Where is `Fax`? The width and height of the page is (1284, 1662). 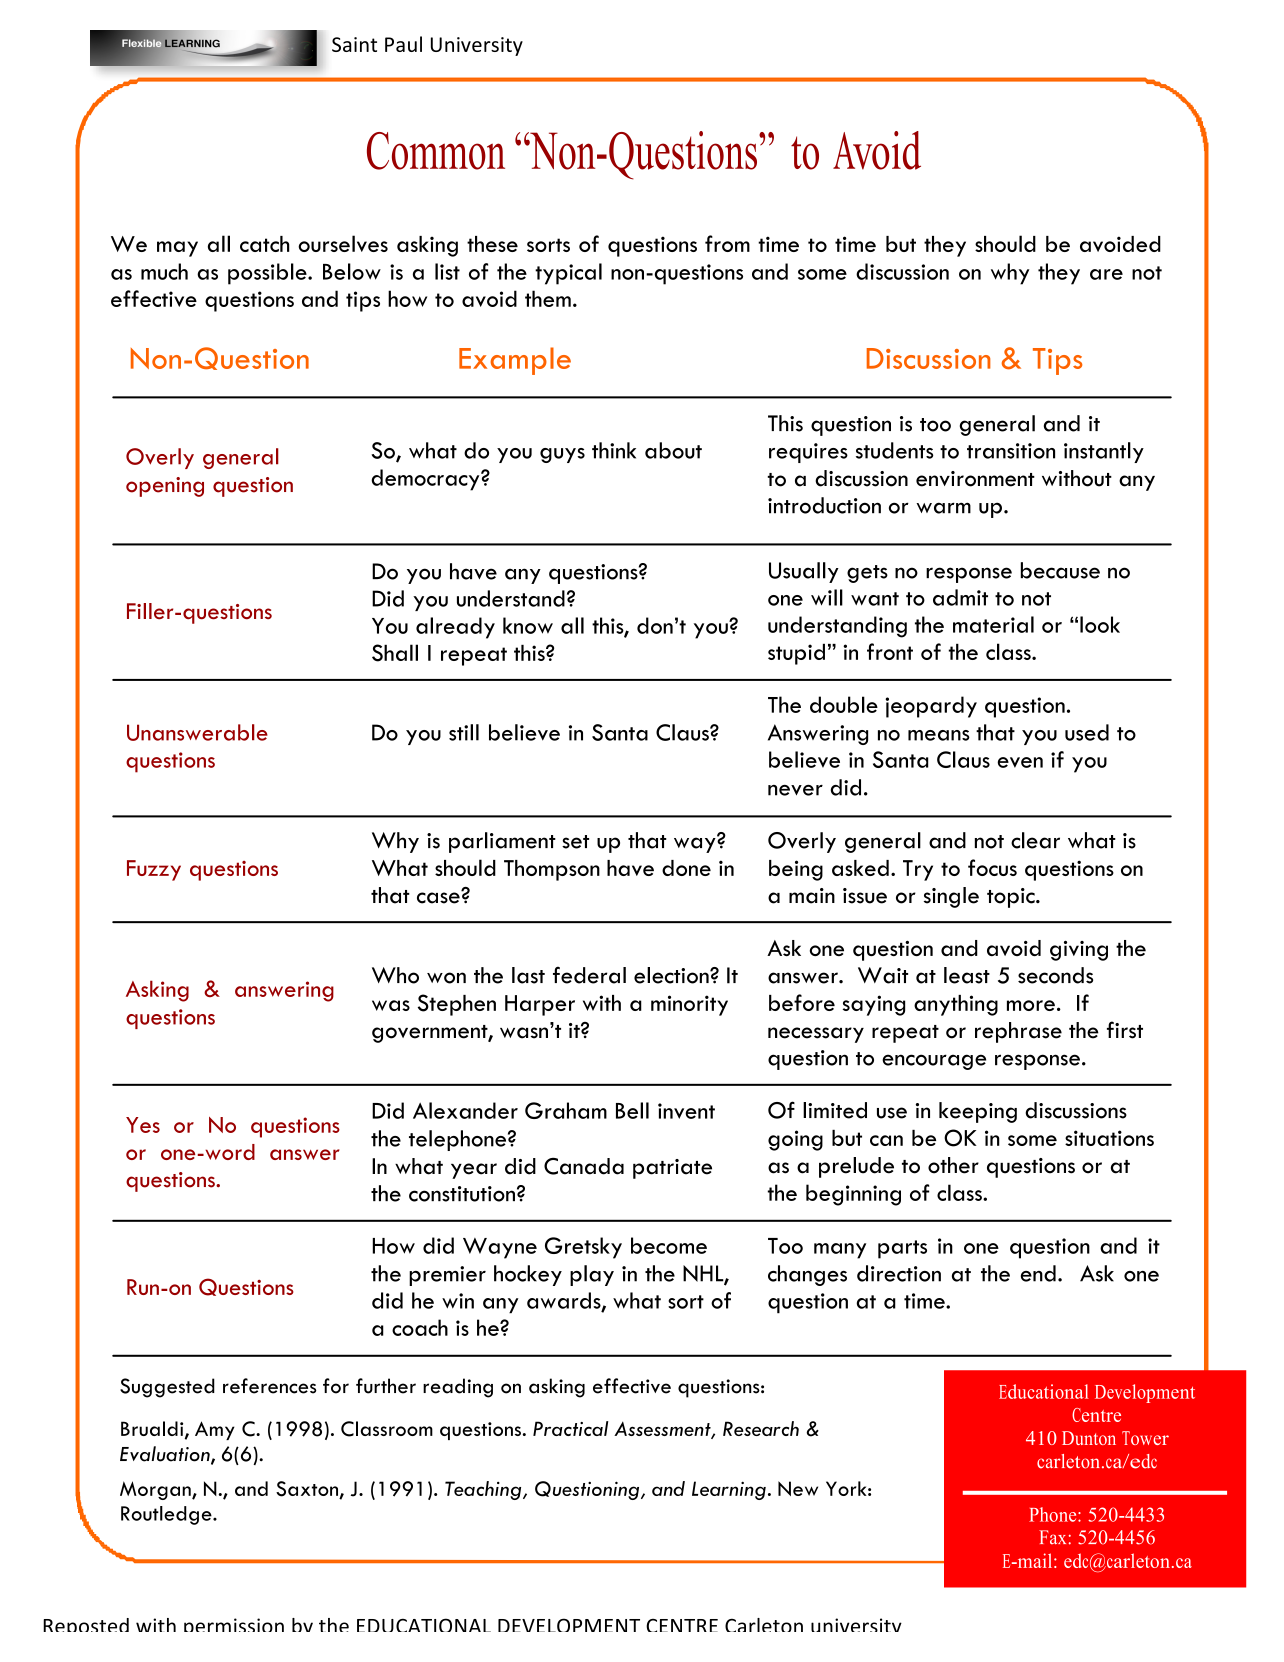
Fax is located at coordinates (1052, 1537).
